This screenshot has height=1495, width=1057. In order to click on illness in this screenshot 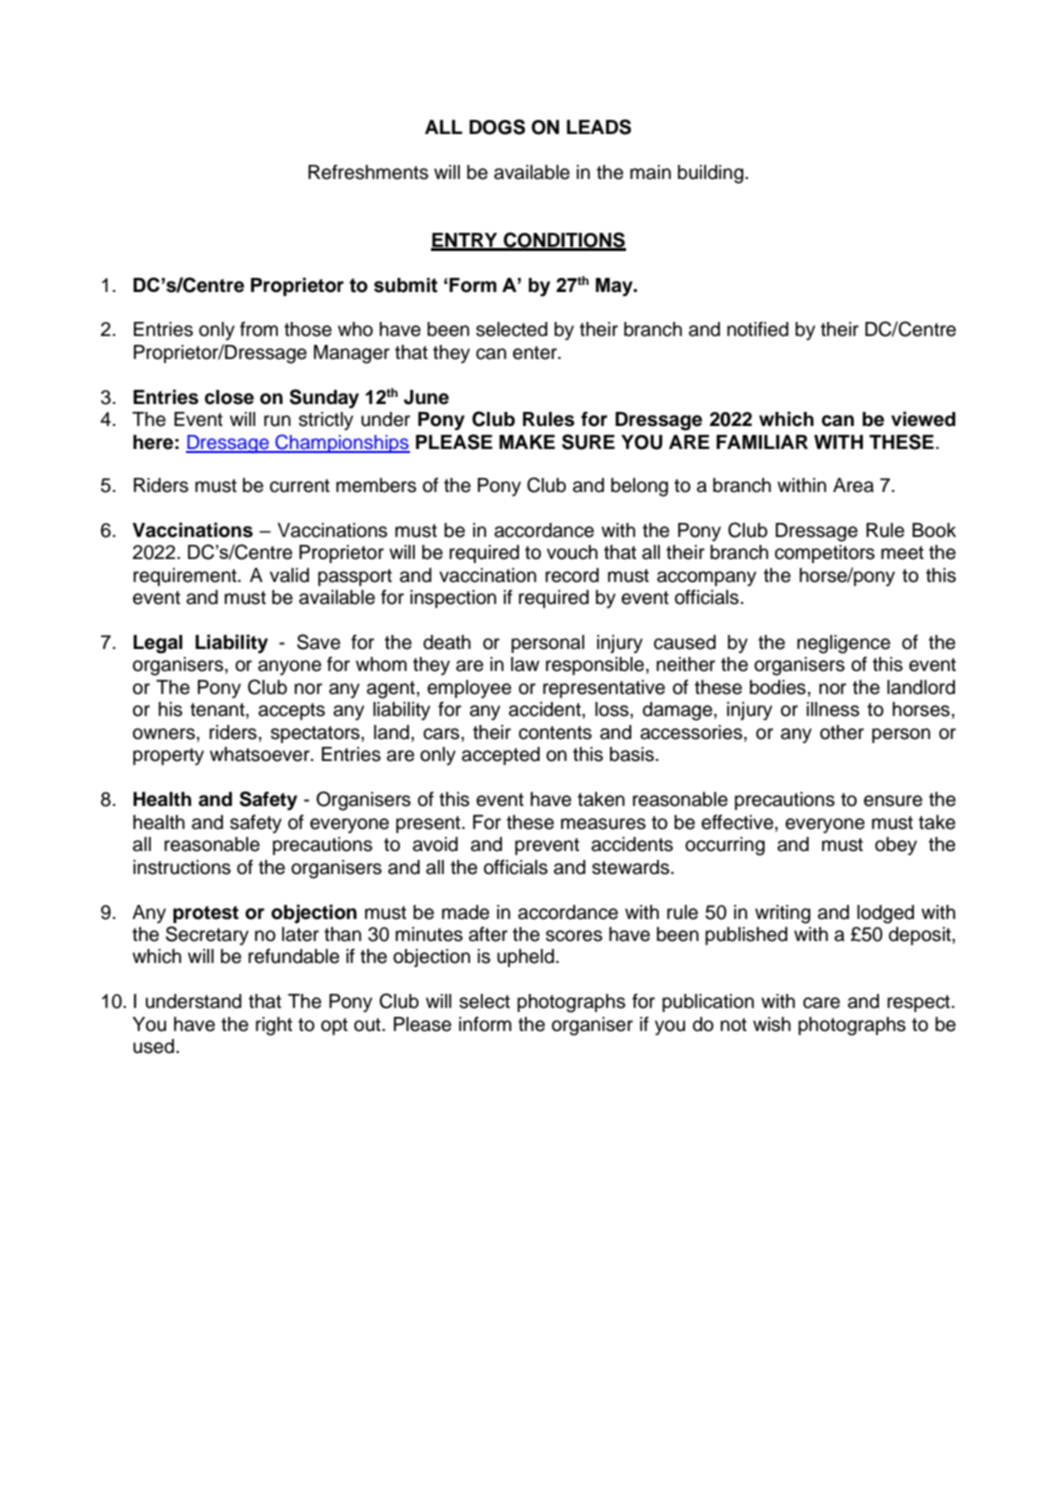, I will do `click(833, 709)`.
